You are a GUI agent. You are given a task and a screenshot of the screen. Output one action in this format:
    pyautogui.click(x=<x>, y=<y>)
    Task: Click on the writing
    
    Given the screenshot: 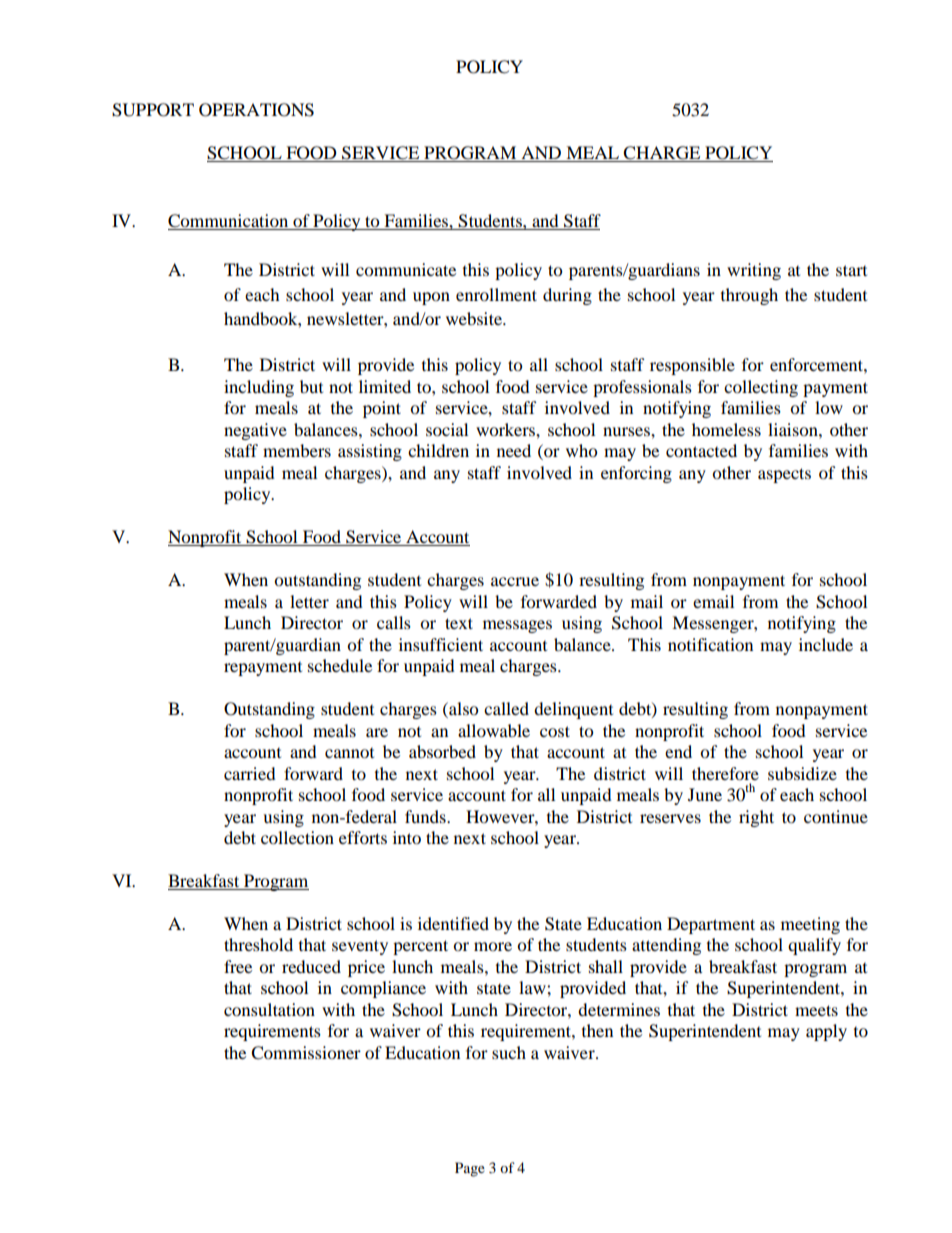 What is the action you would take?
    pyautogui.click(x=754, y=271)
